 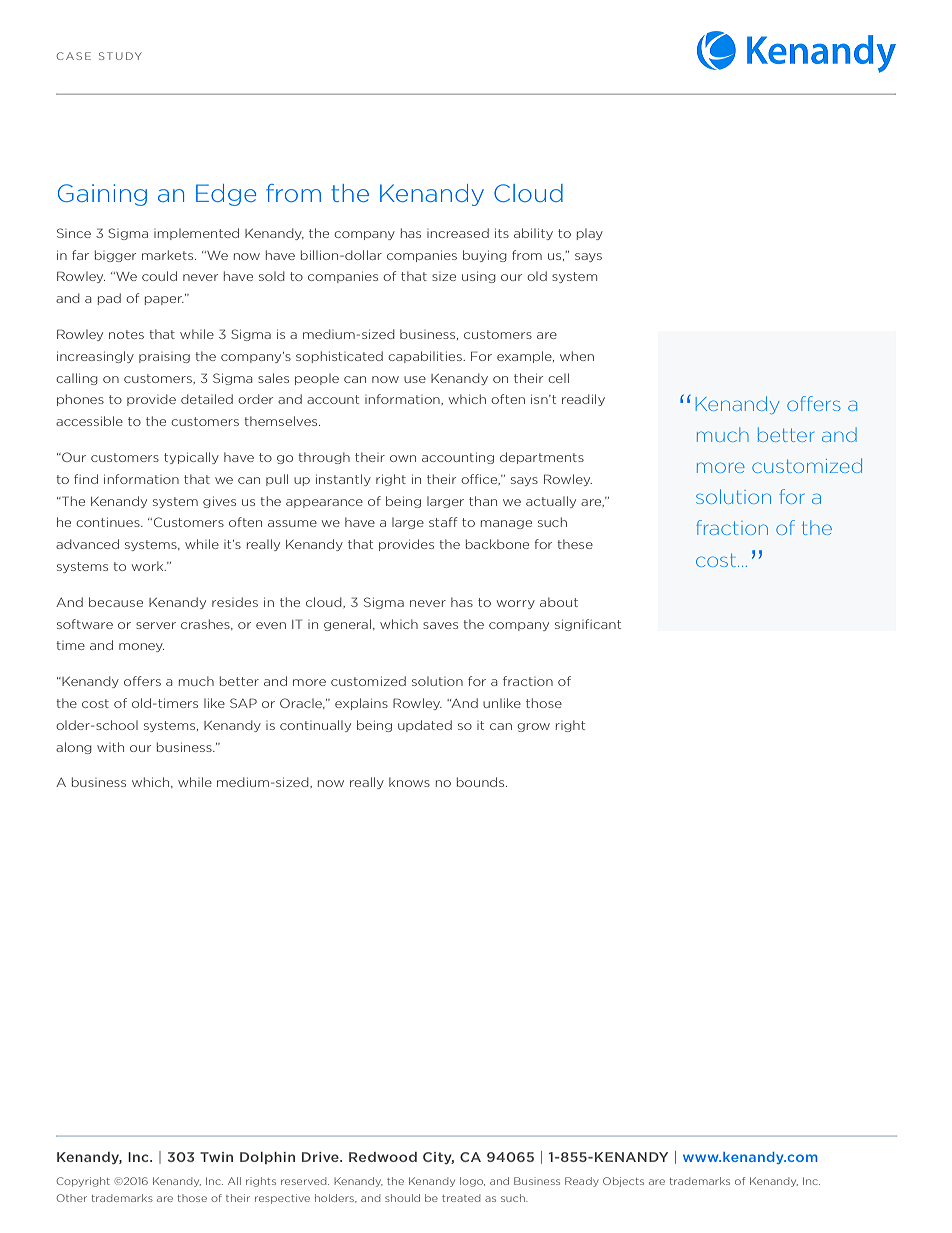 I want to click on sold, so click(x=272, y=276).
